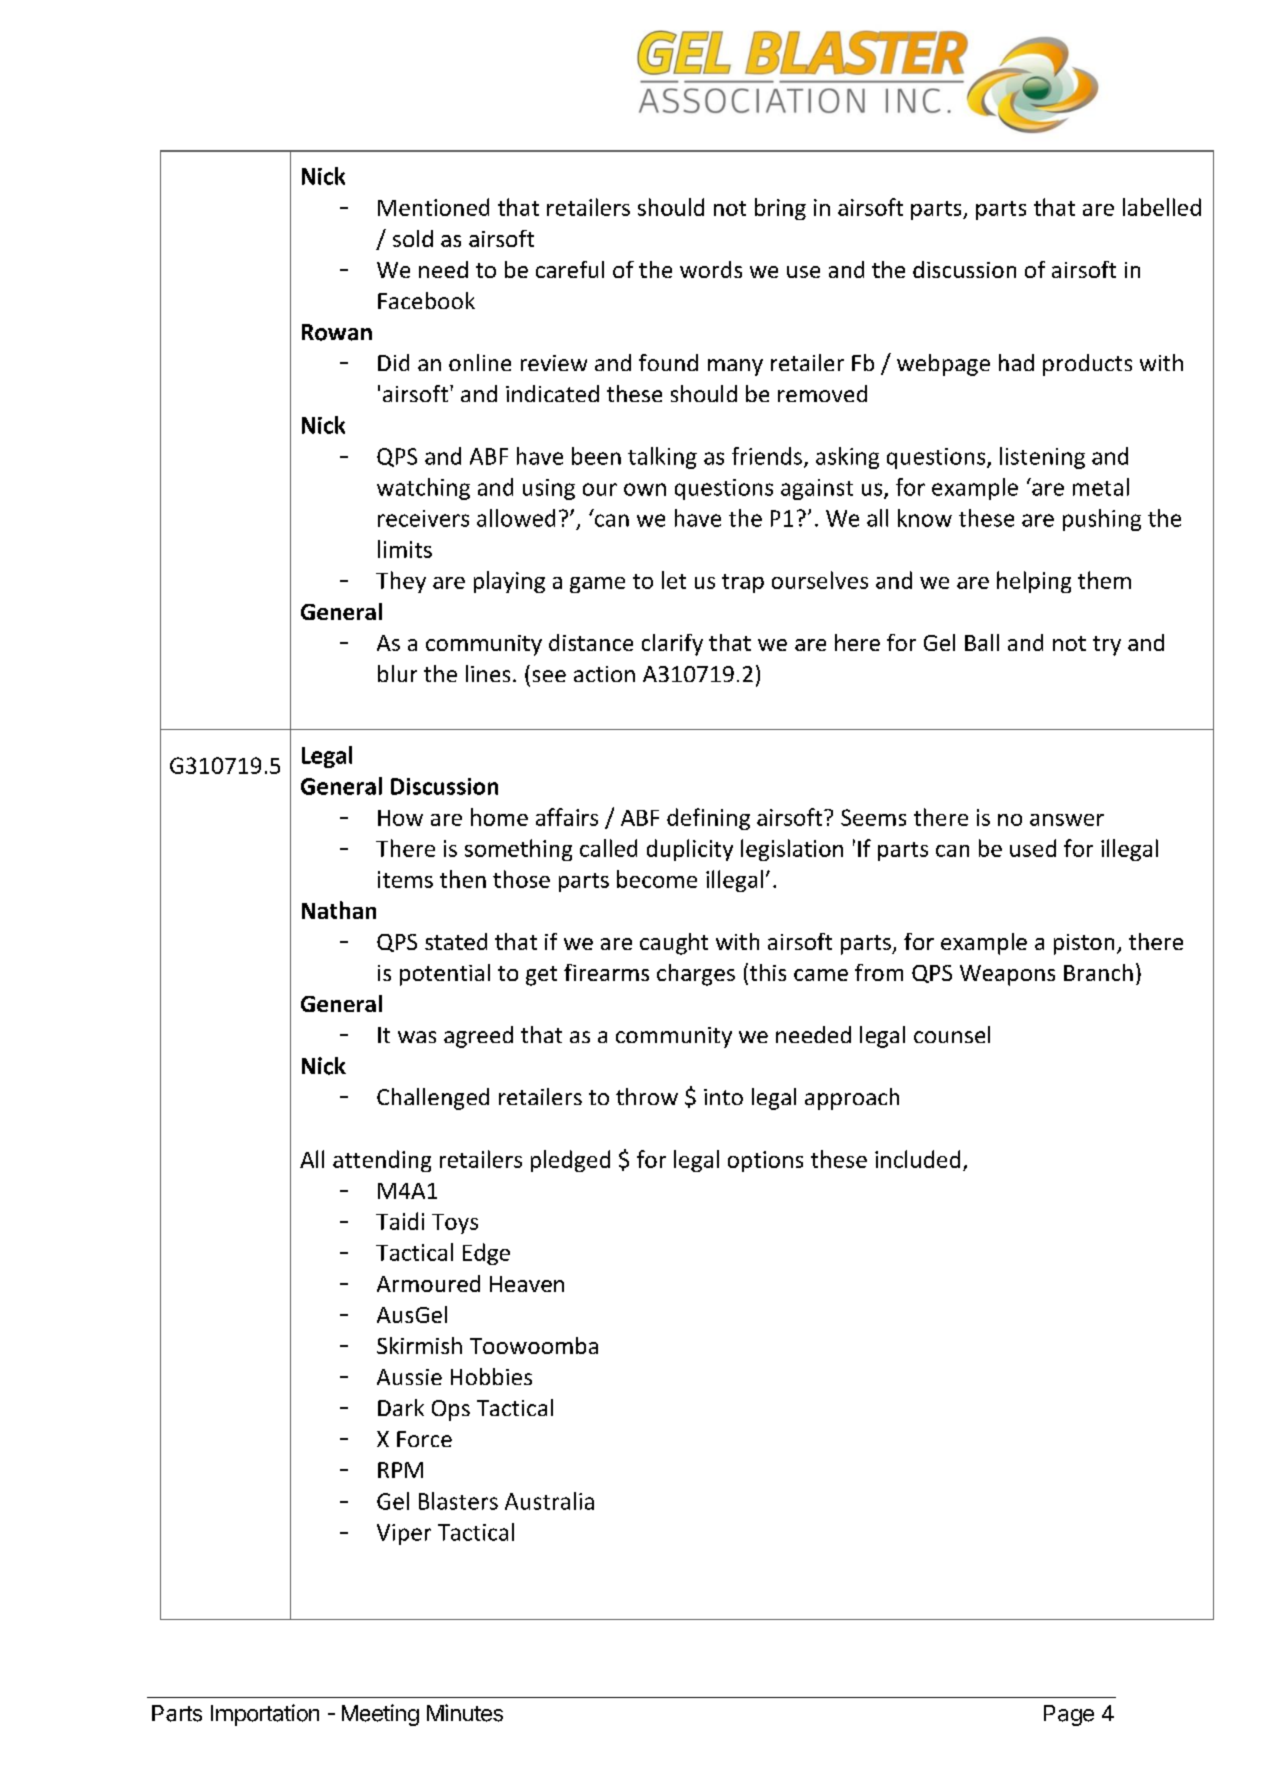 Image resolution: width=1263 pixels, height=1786 pixels. Describe the element at coordinates (696, 975) in the screenshot. I see `charges` at that location.
